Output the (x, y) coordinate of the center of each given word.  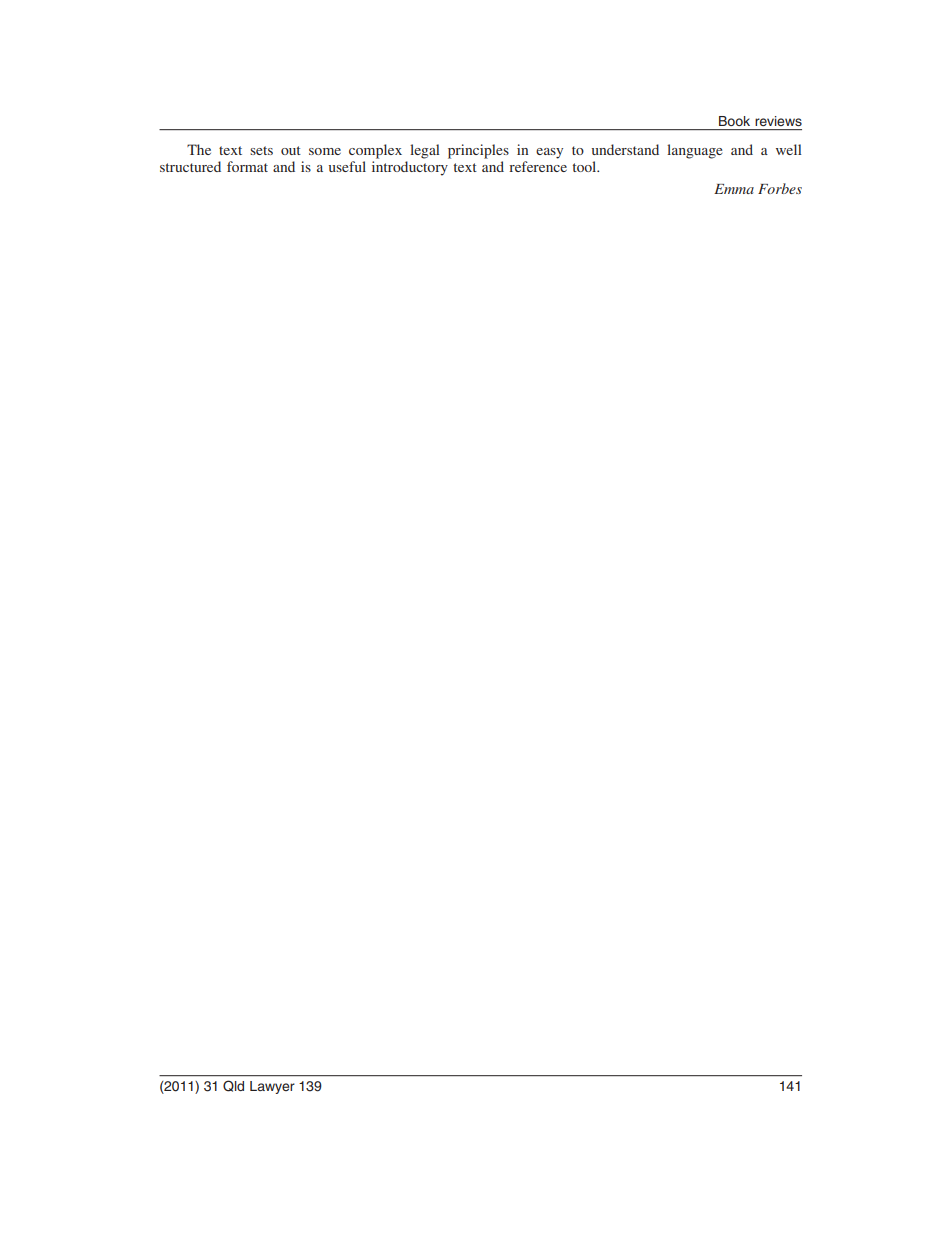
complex (375, 151)
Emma (734, 189)
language (694, 151)
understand (625, 149)
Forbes (780, 188)
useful (347, 166)
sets (261, 150)
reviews (778, 121)
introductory (410, 168)
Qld (233, 1086)
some (325, 151)
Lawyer (272, 1087)
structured (190, 166)
